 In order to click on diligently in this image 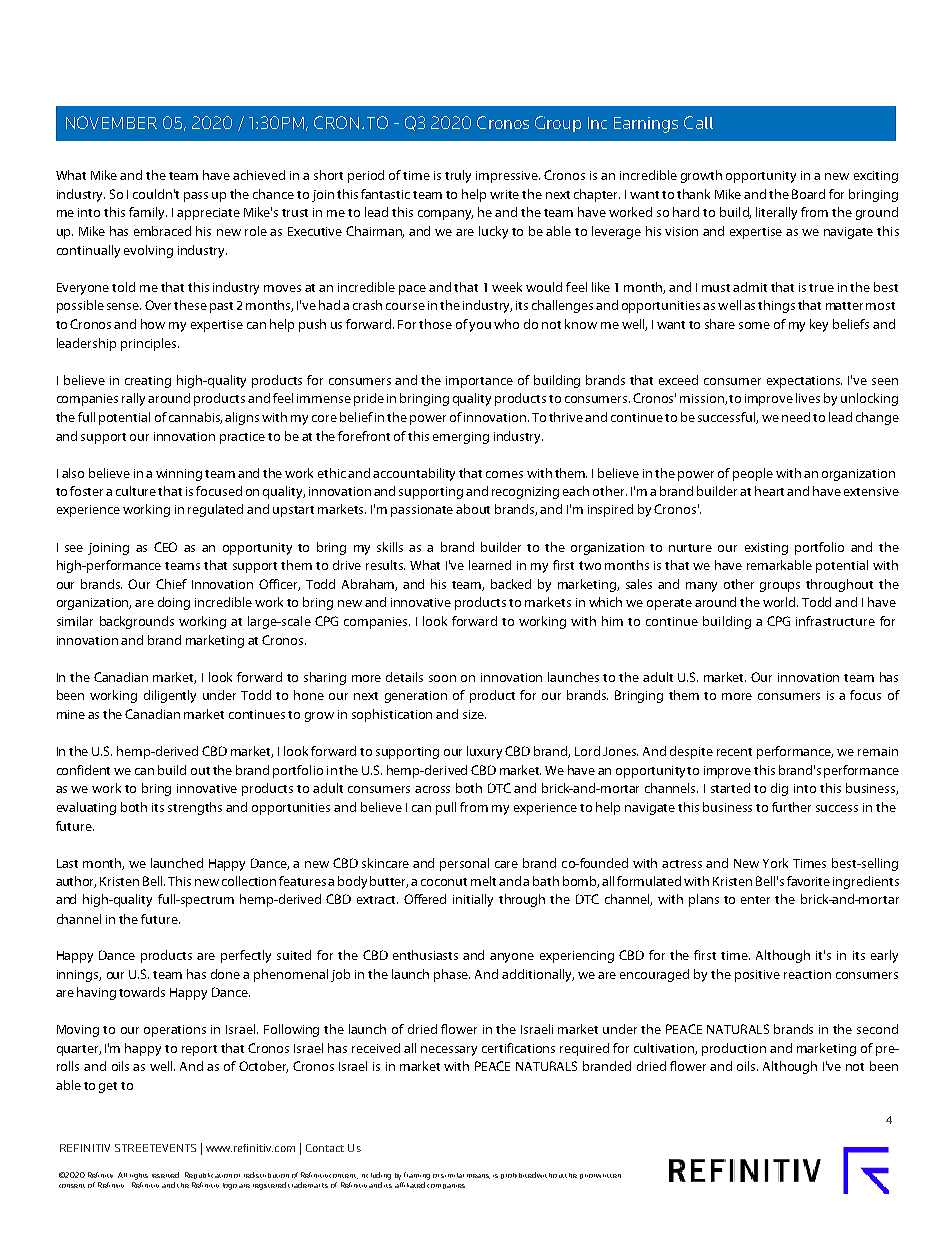, I will do `click(170, 696)`.
